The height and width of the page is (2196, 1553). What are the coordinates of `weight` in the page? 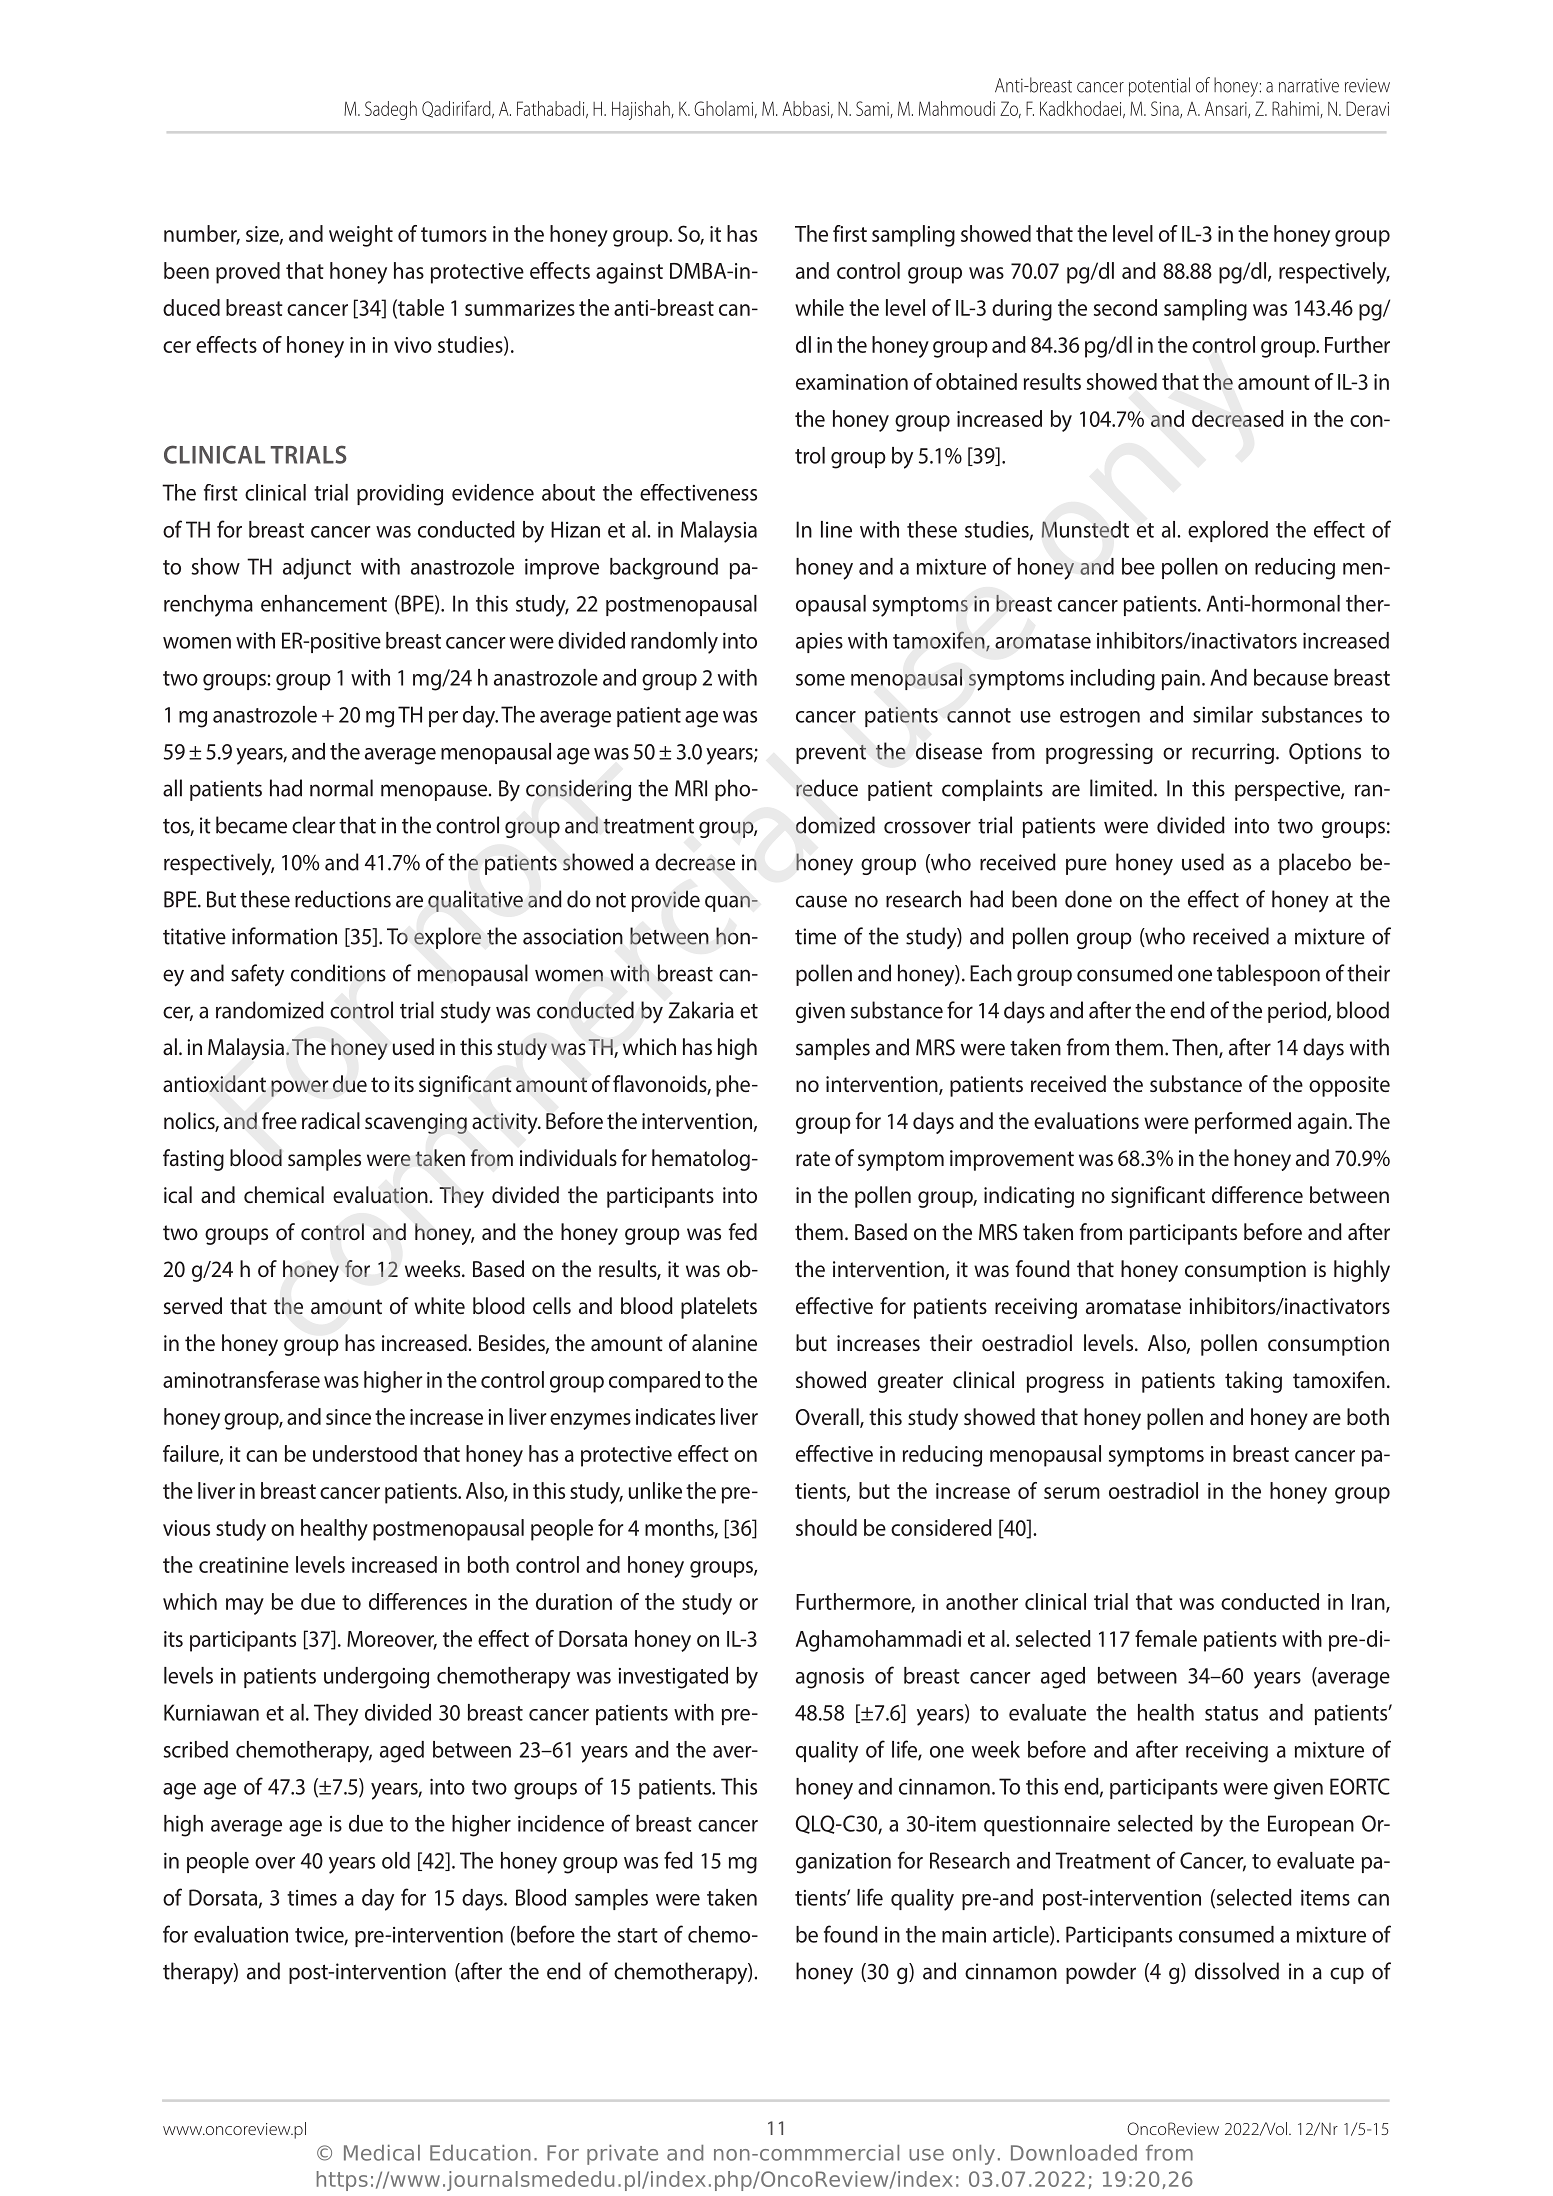 It's located at (361, 236).
